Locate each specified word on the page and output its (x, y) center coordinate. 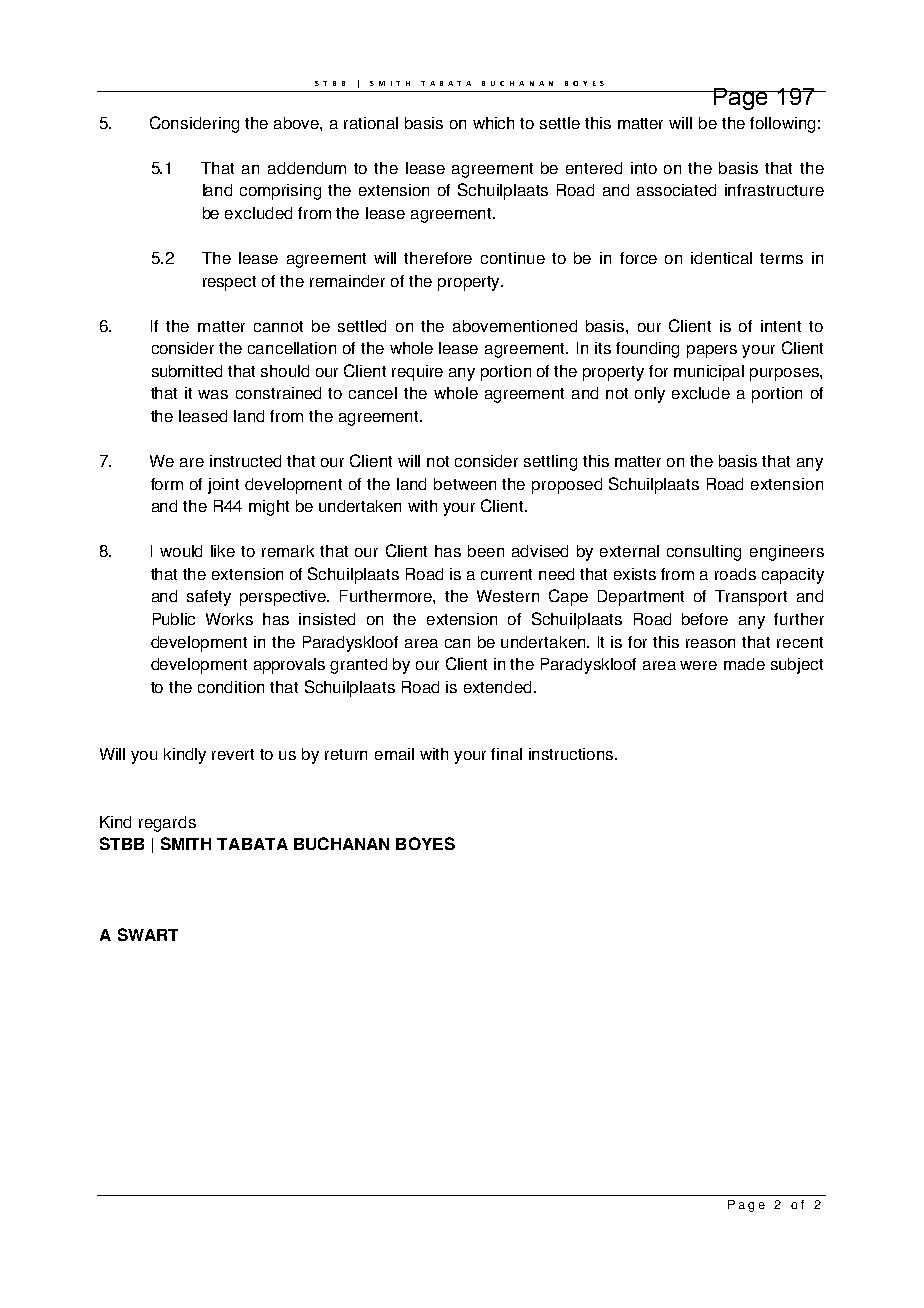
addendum (307, 168)
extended (499, 687)
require (417, 373)
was (213, 394)
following (782, 125)
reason (710, 643)
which (493, 123)
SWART (148, 934)
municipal (709, 373)
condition (231, 687)
